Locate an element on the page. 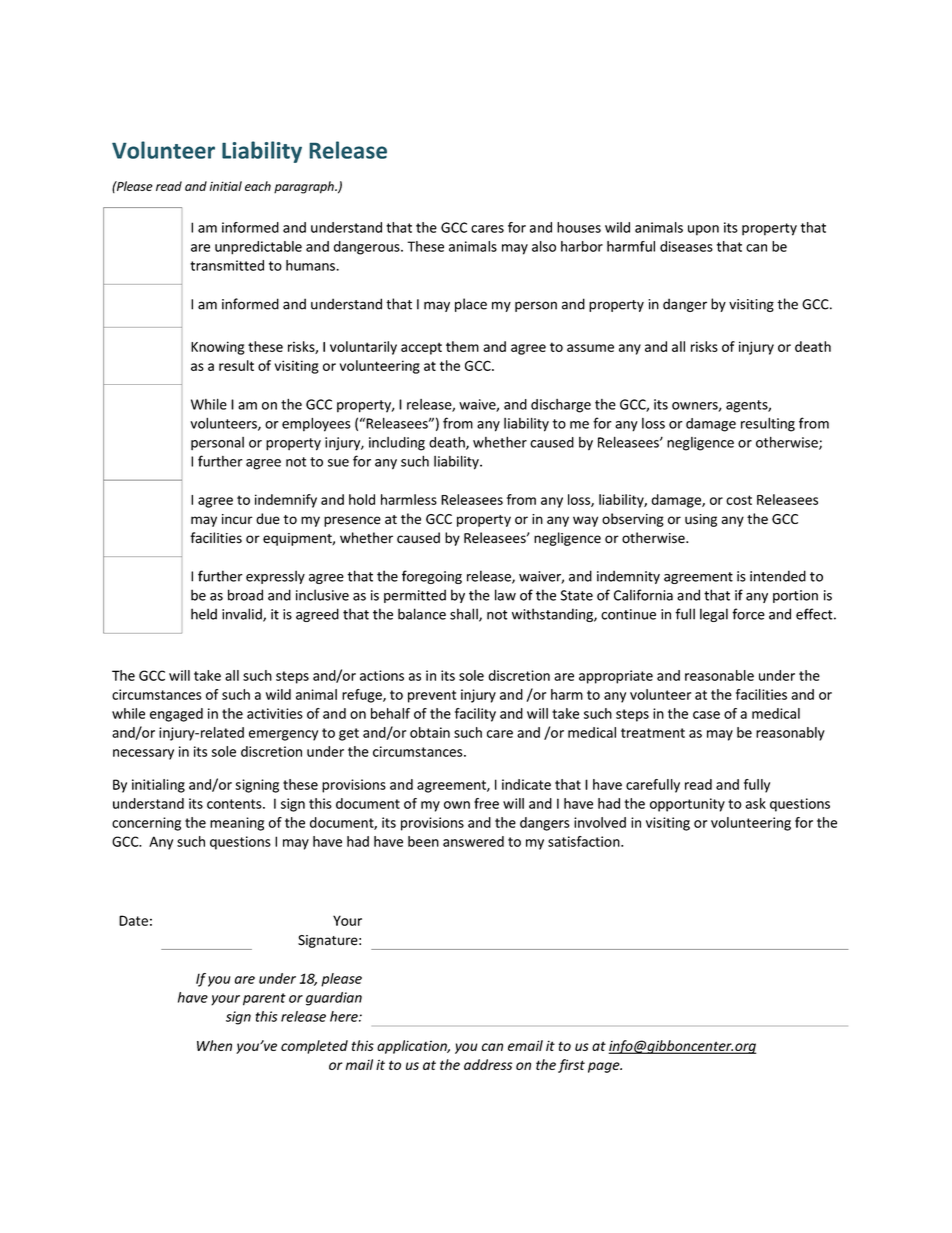 This document has width=952, height=1233. address is located at coordinates (488, 1064).
